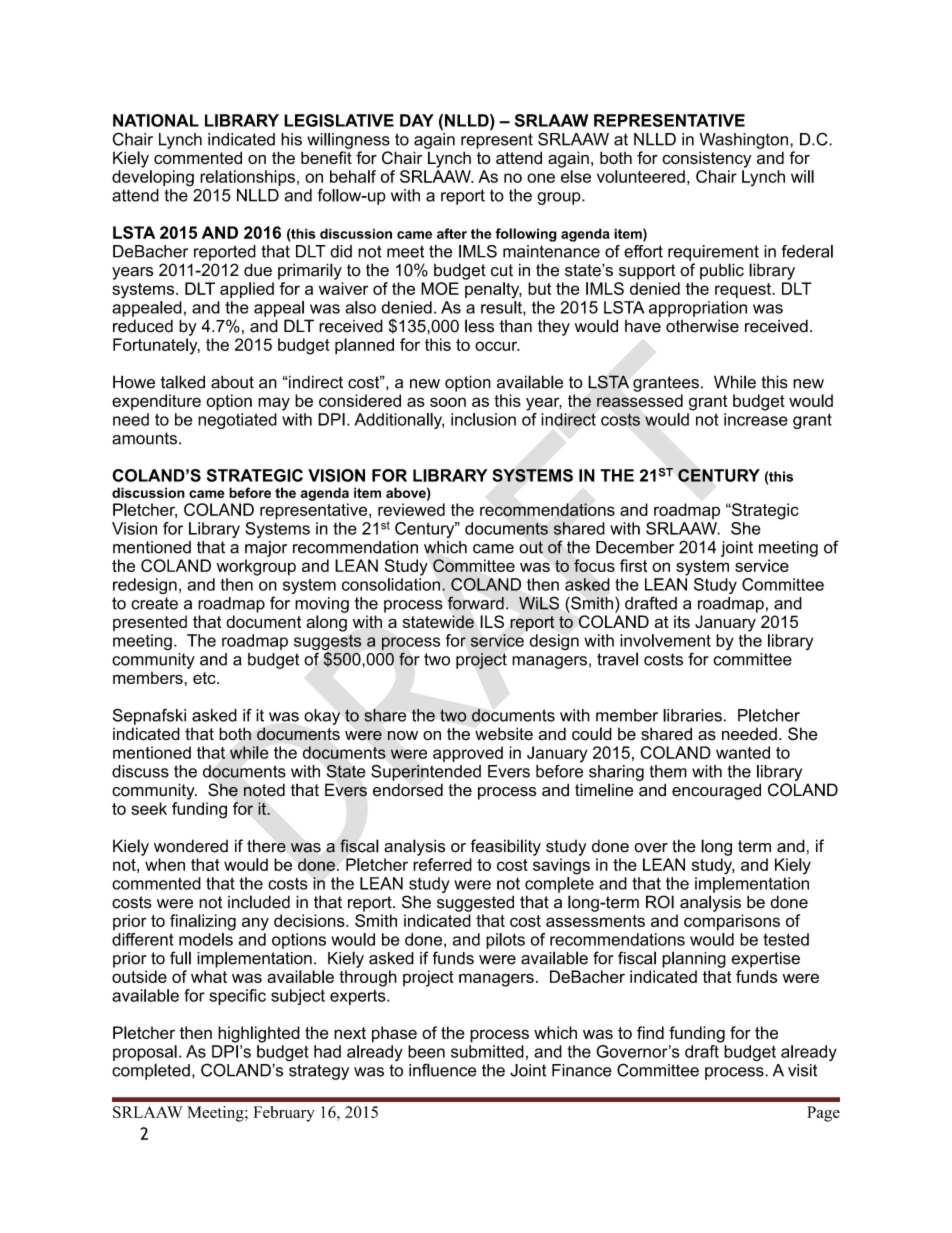 This screenshot has width=952, height=1233. What do you see at coordinates (716, 791) in the screenshot?
I see `encouraged` at bounding box center [716, 791].
